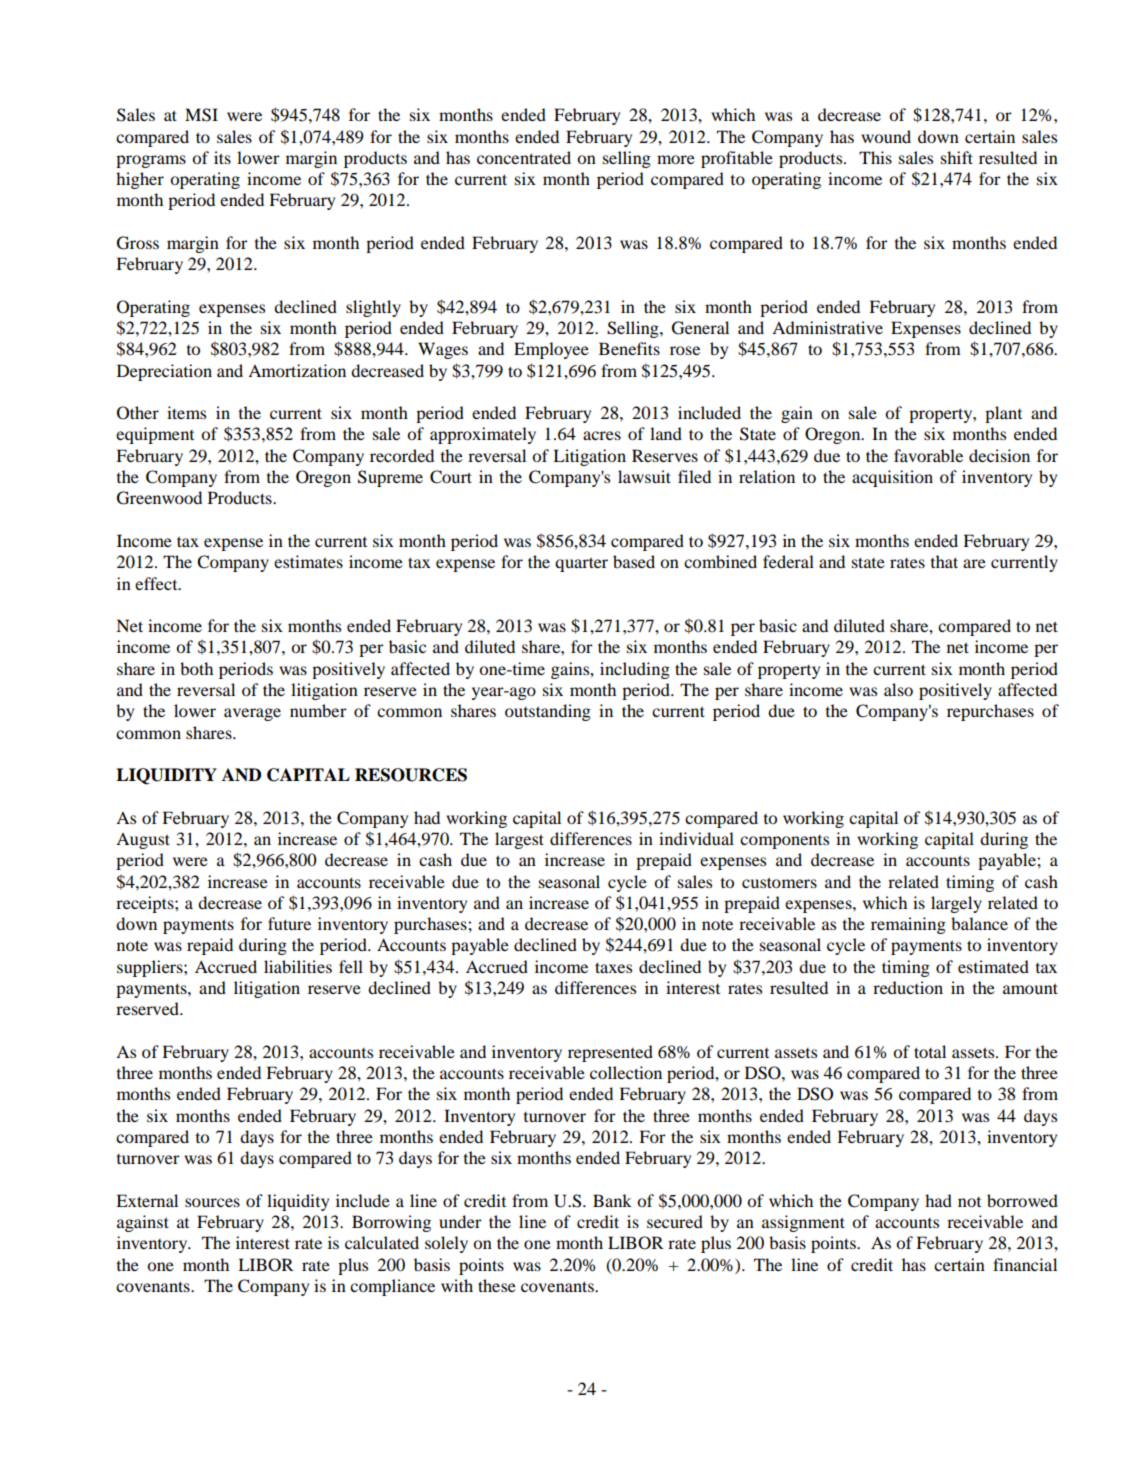 The image size is (1133, 1466). What do you see at coordinates (676, 159) in the page?
I see `more` at bounding box center [676, 159].
